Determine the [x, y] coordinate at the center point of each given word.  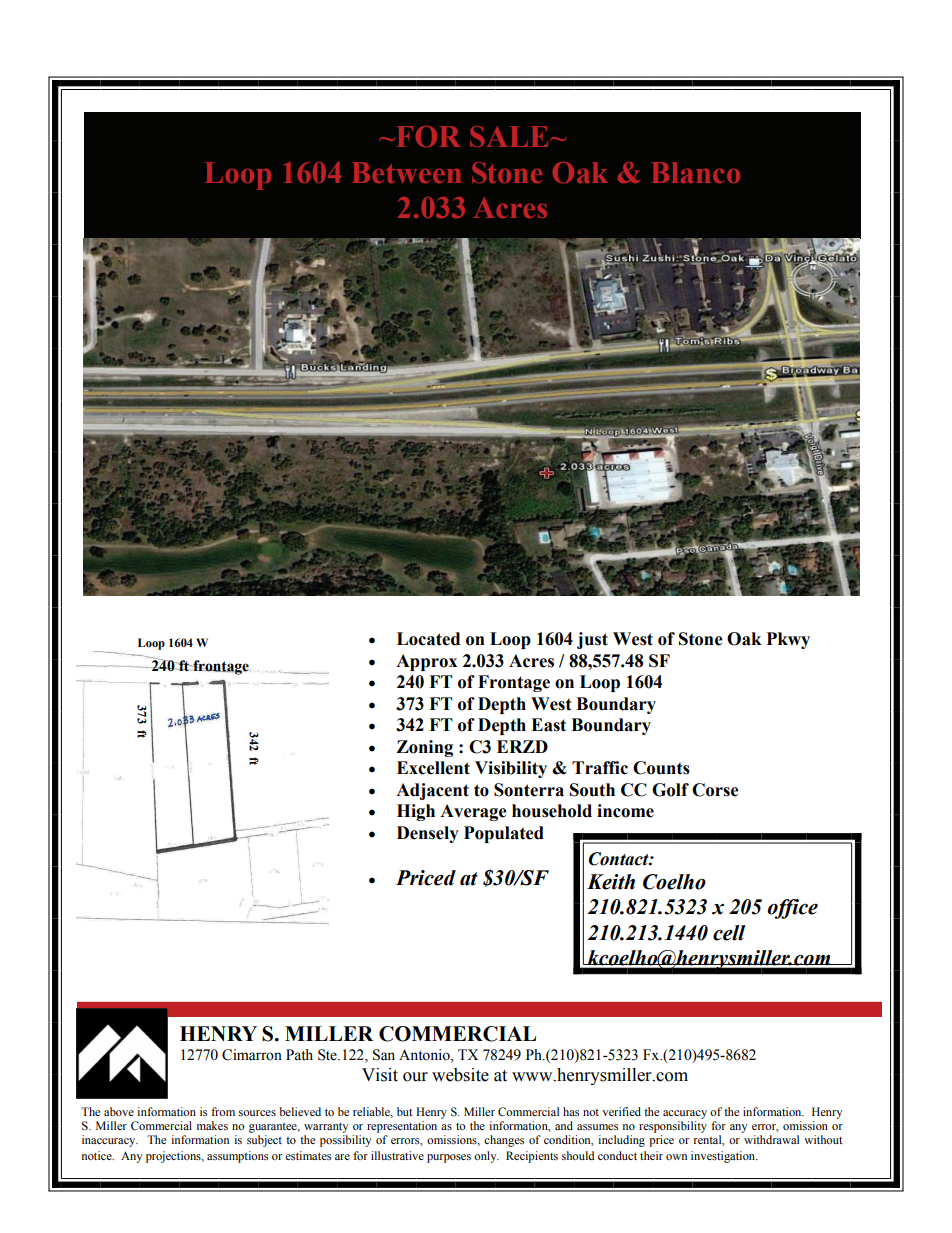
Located [428, 639]
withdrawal [771, 1139]
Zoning [424, 748]
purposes [449, 1158]
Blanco [696, 172]
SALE [510, 136]
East [548, 725]
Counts [661, 768]
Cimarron [252, 1055]
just [592, 640]
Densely [428, 834]
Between [406, 172]
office [792, 909]
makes [212, 1125]
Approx [426, 662]
